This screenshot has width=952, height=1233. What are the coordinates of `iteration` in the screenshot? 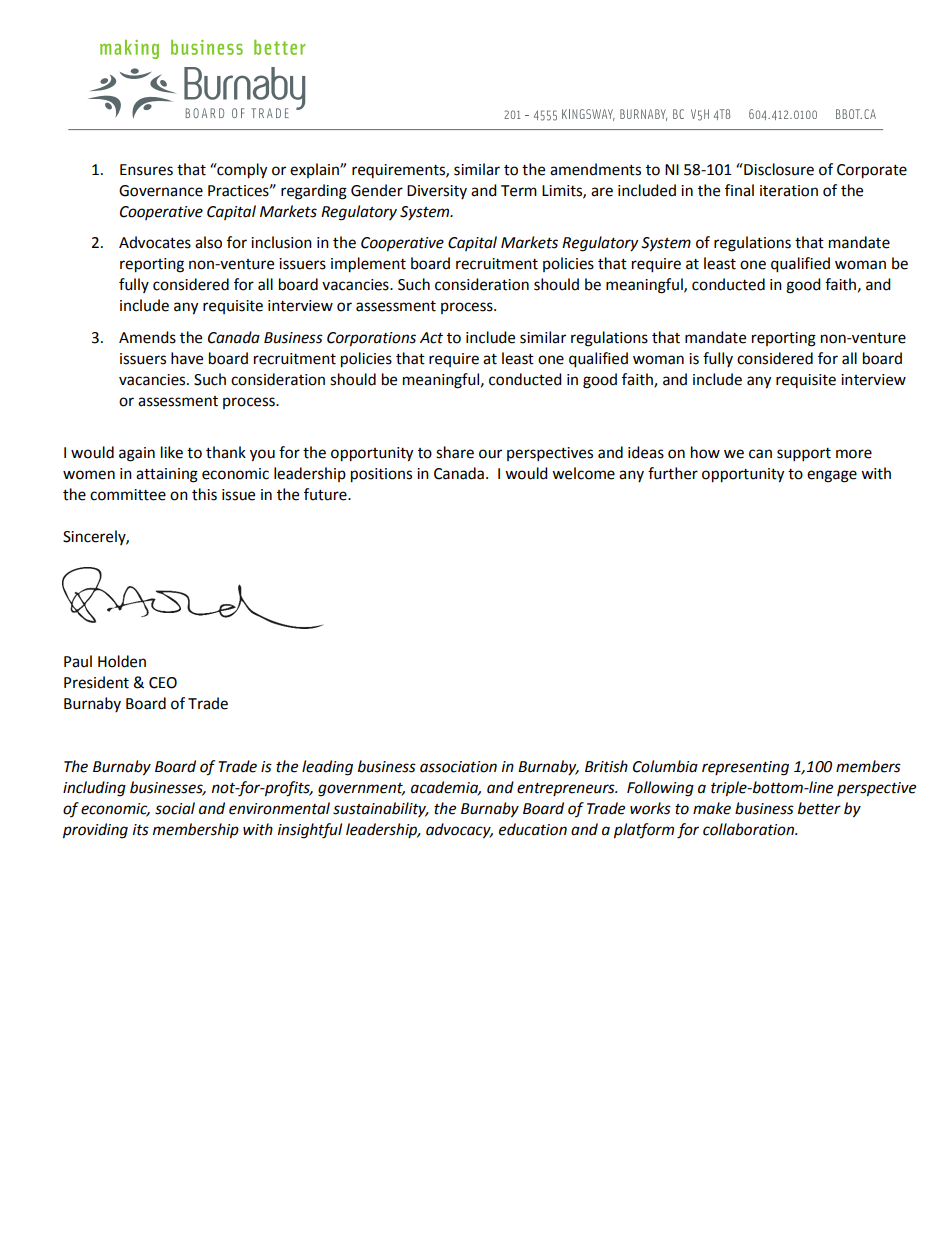 It's located at (789, 191).
